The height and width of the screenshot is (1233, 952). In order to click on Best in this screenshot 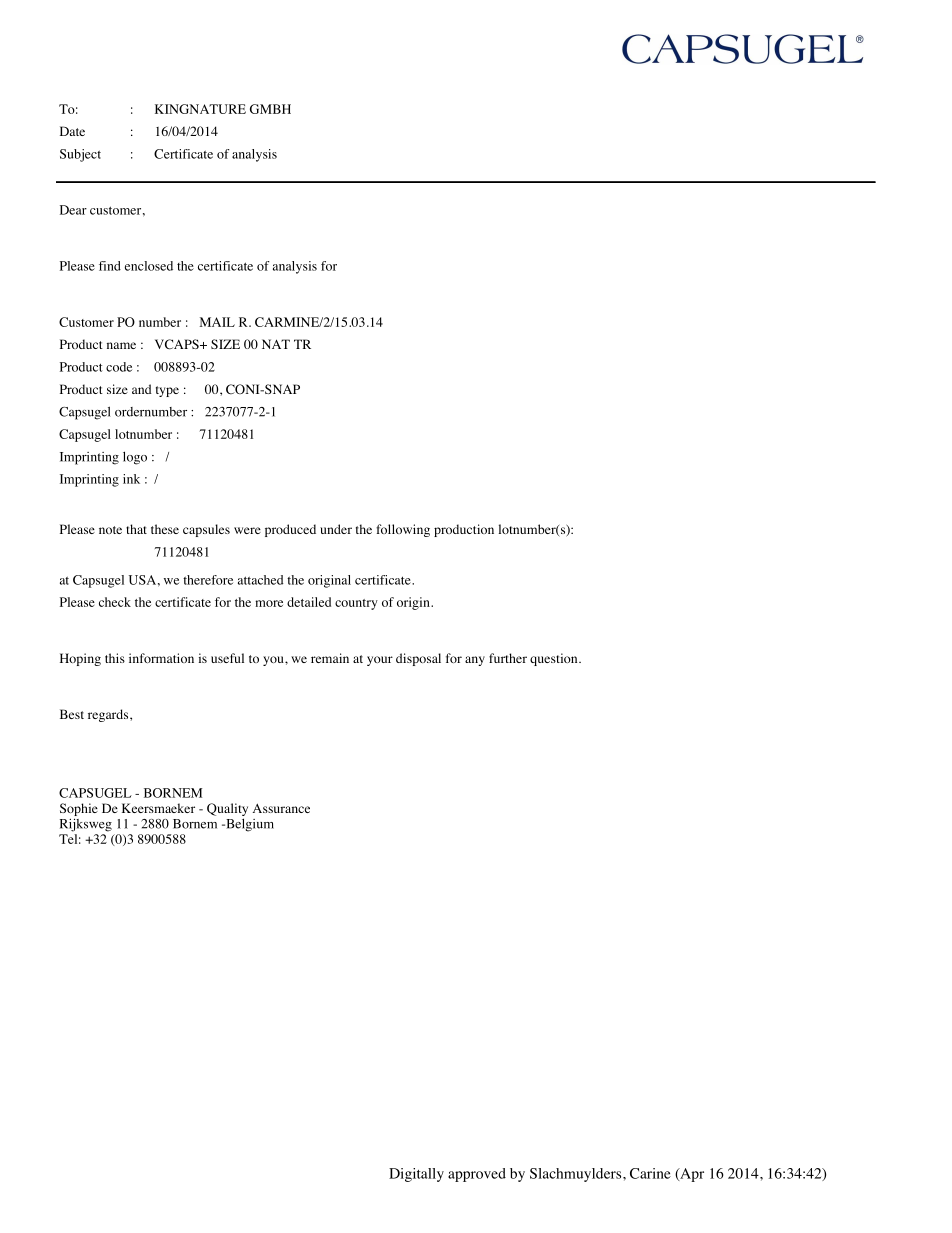, I will do `click(72, 714)`.
